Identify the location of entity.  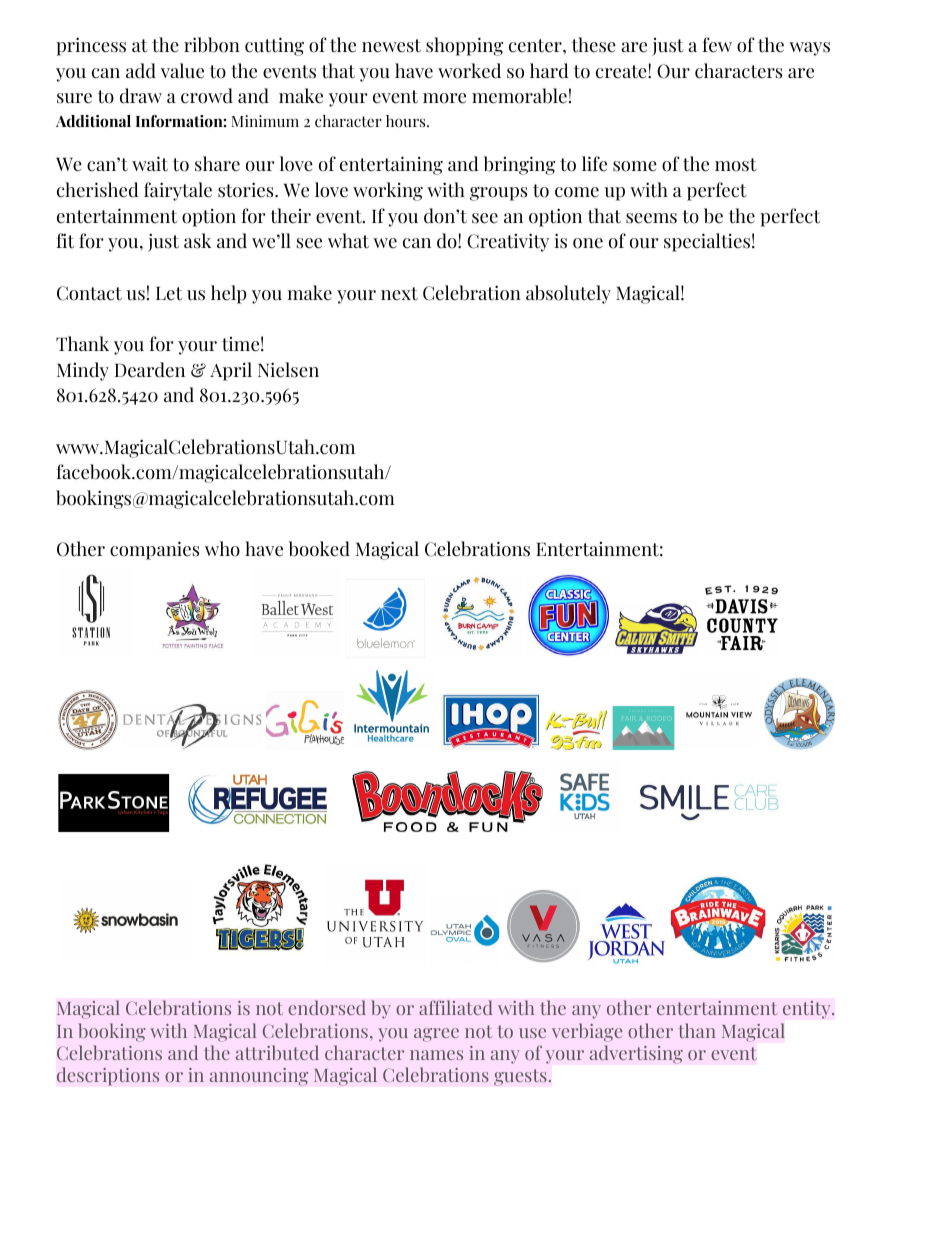
(808, 1010).
